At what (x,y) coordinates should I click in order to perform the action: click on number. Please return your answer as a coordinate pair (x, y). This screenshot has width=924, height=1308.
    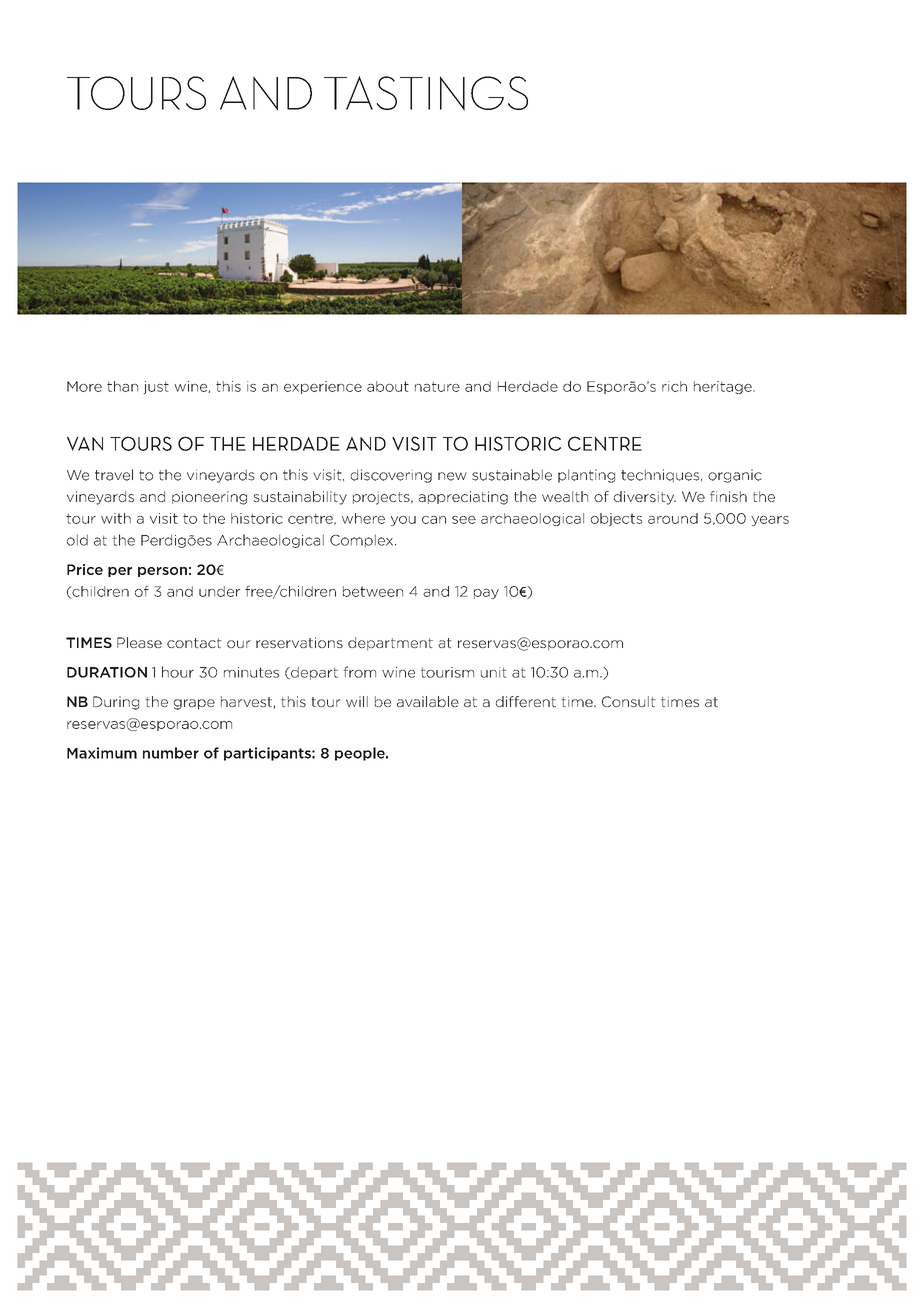
    Looking at the image, I should click on (171, 753).
